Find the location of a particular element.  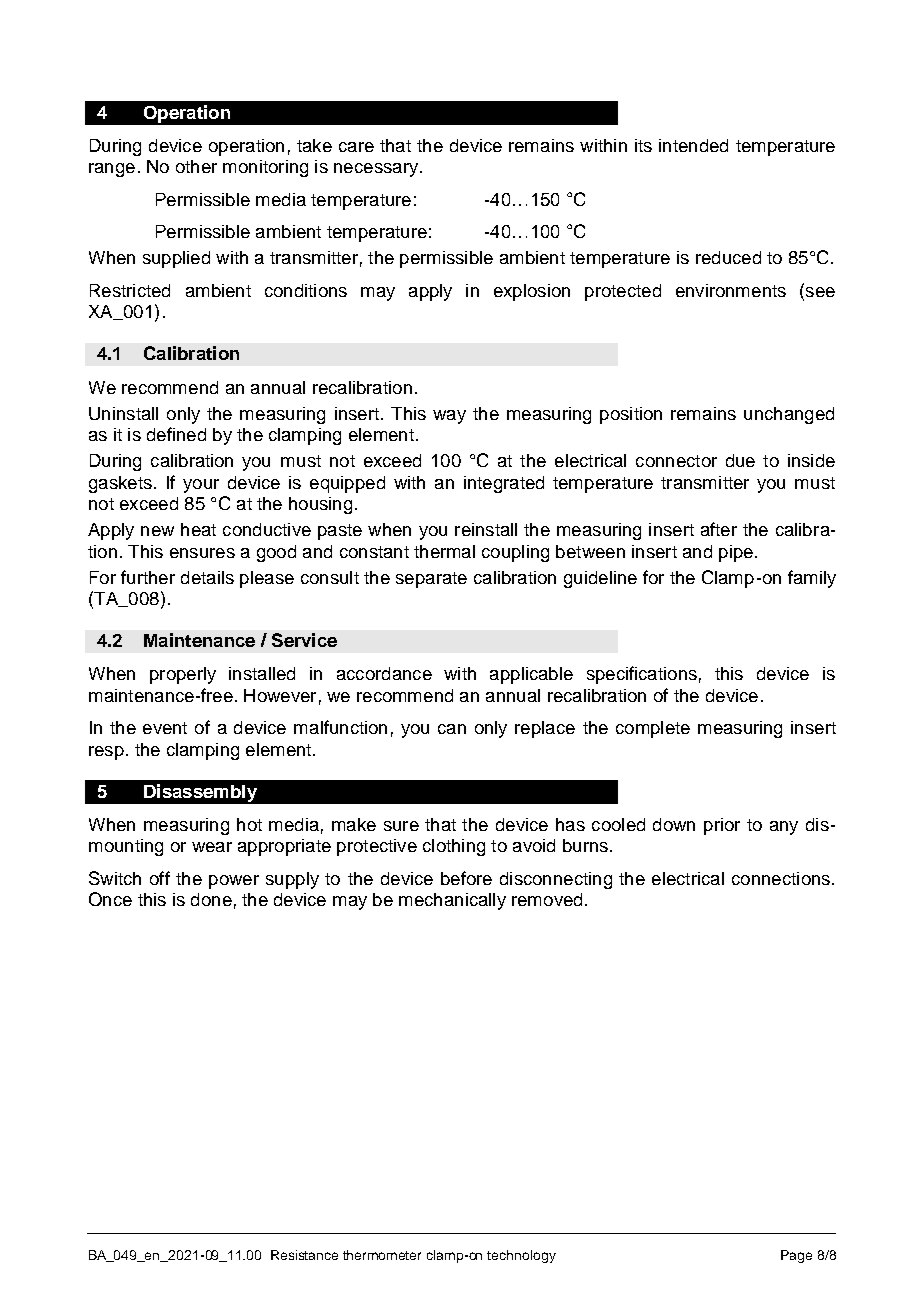

can is located at coordinates (452, 729).
